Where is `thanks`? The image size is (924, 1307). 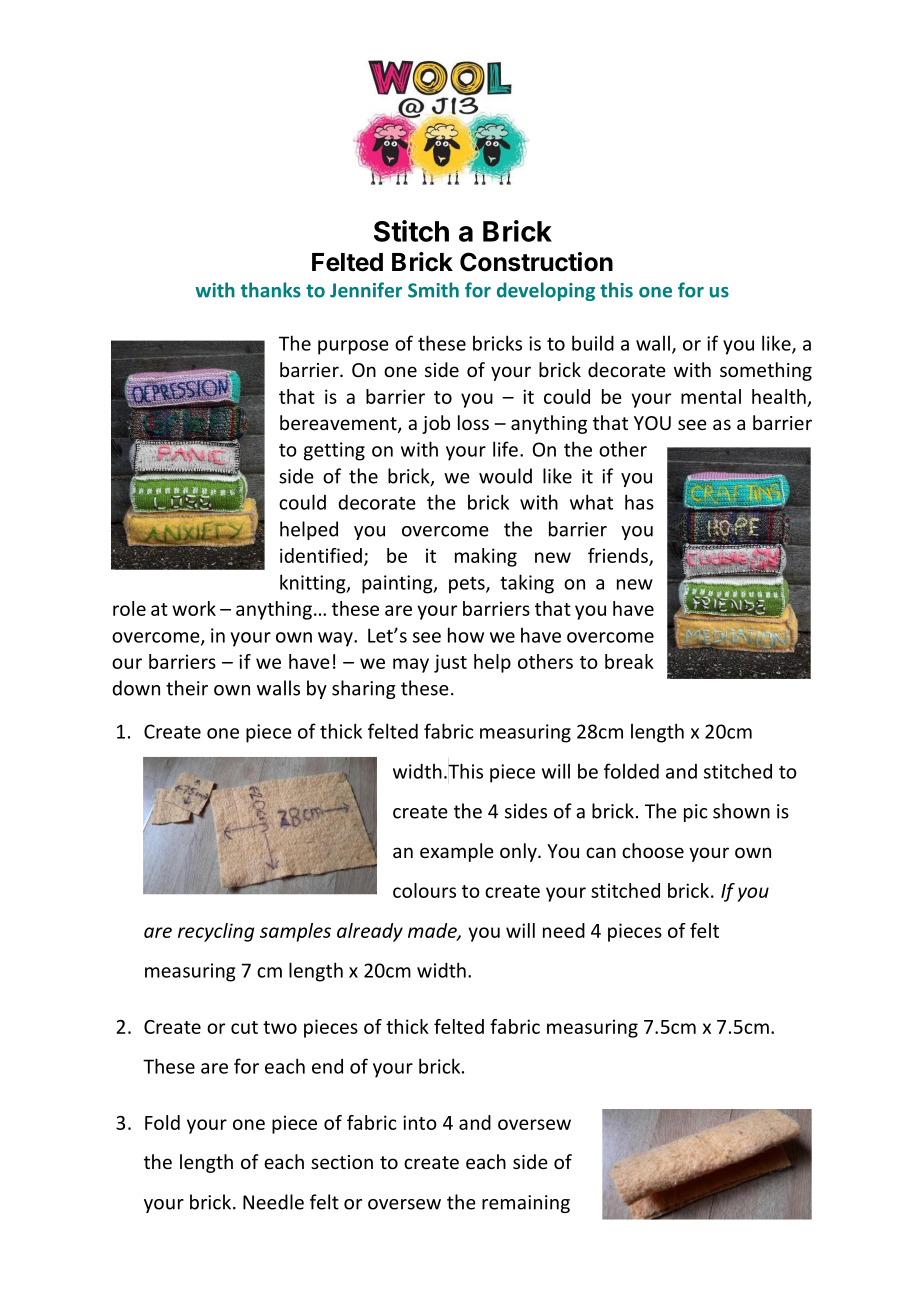 thanks is located at coordinates (271, 290).
